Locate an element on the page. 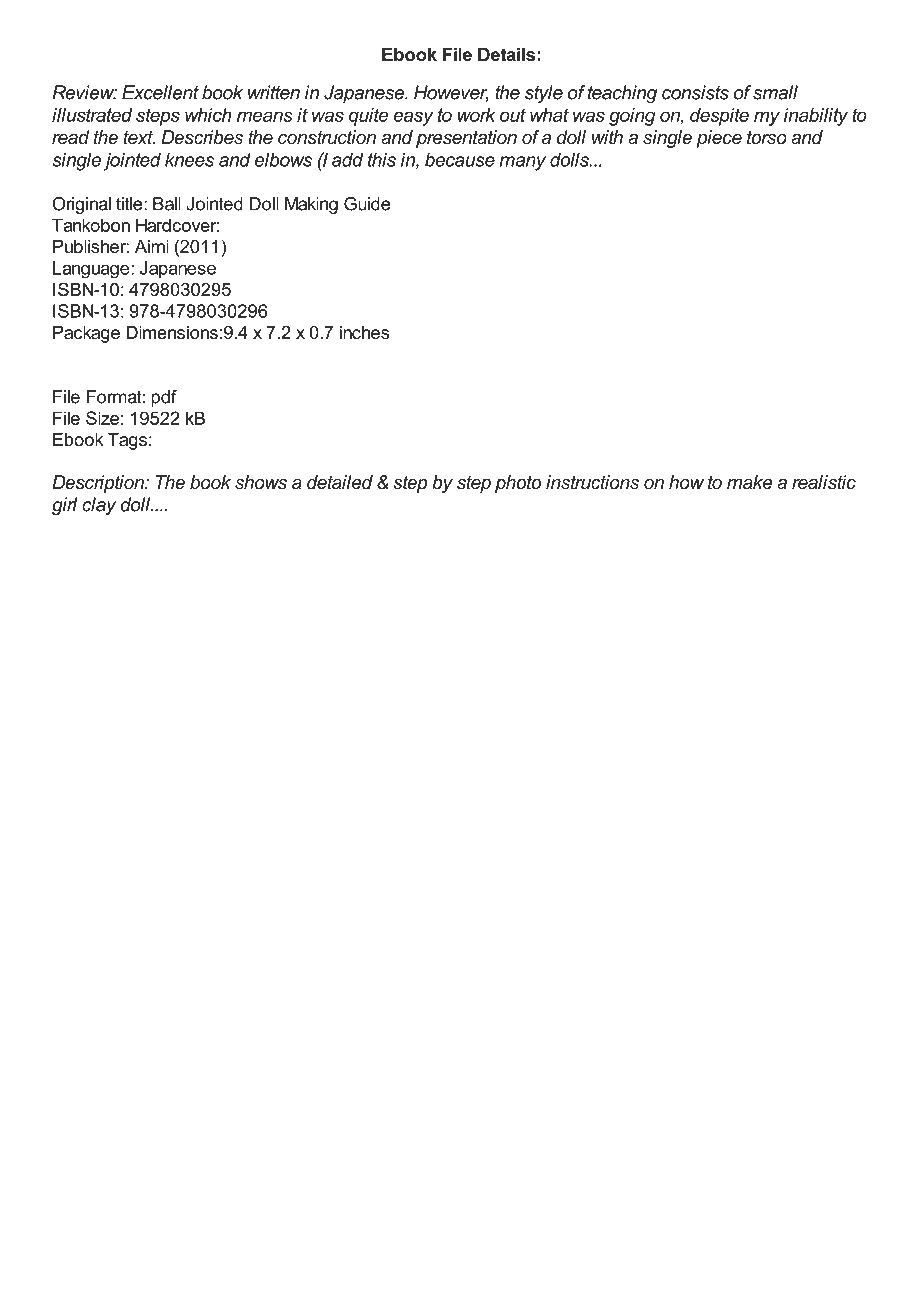 Image resolution: width=924 pixels, height=1308 pixels. Description is located at coordinates (99, 484).
